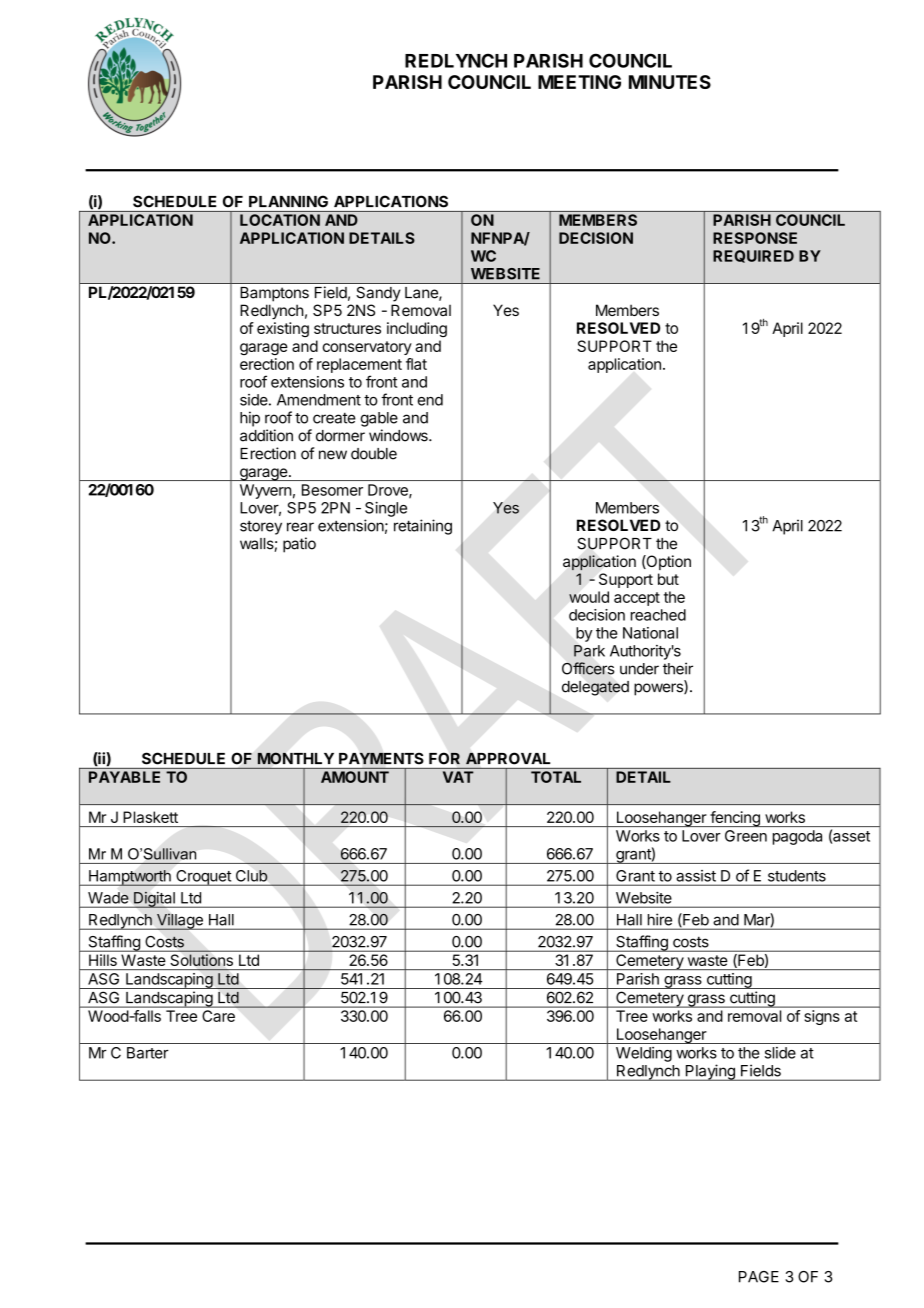 This screenshot has width=924, height=1308. Describe the element at coordinates (670, 82) in the screenshot. I see `MINUTES` at that location.
